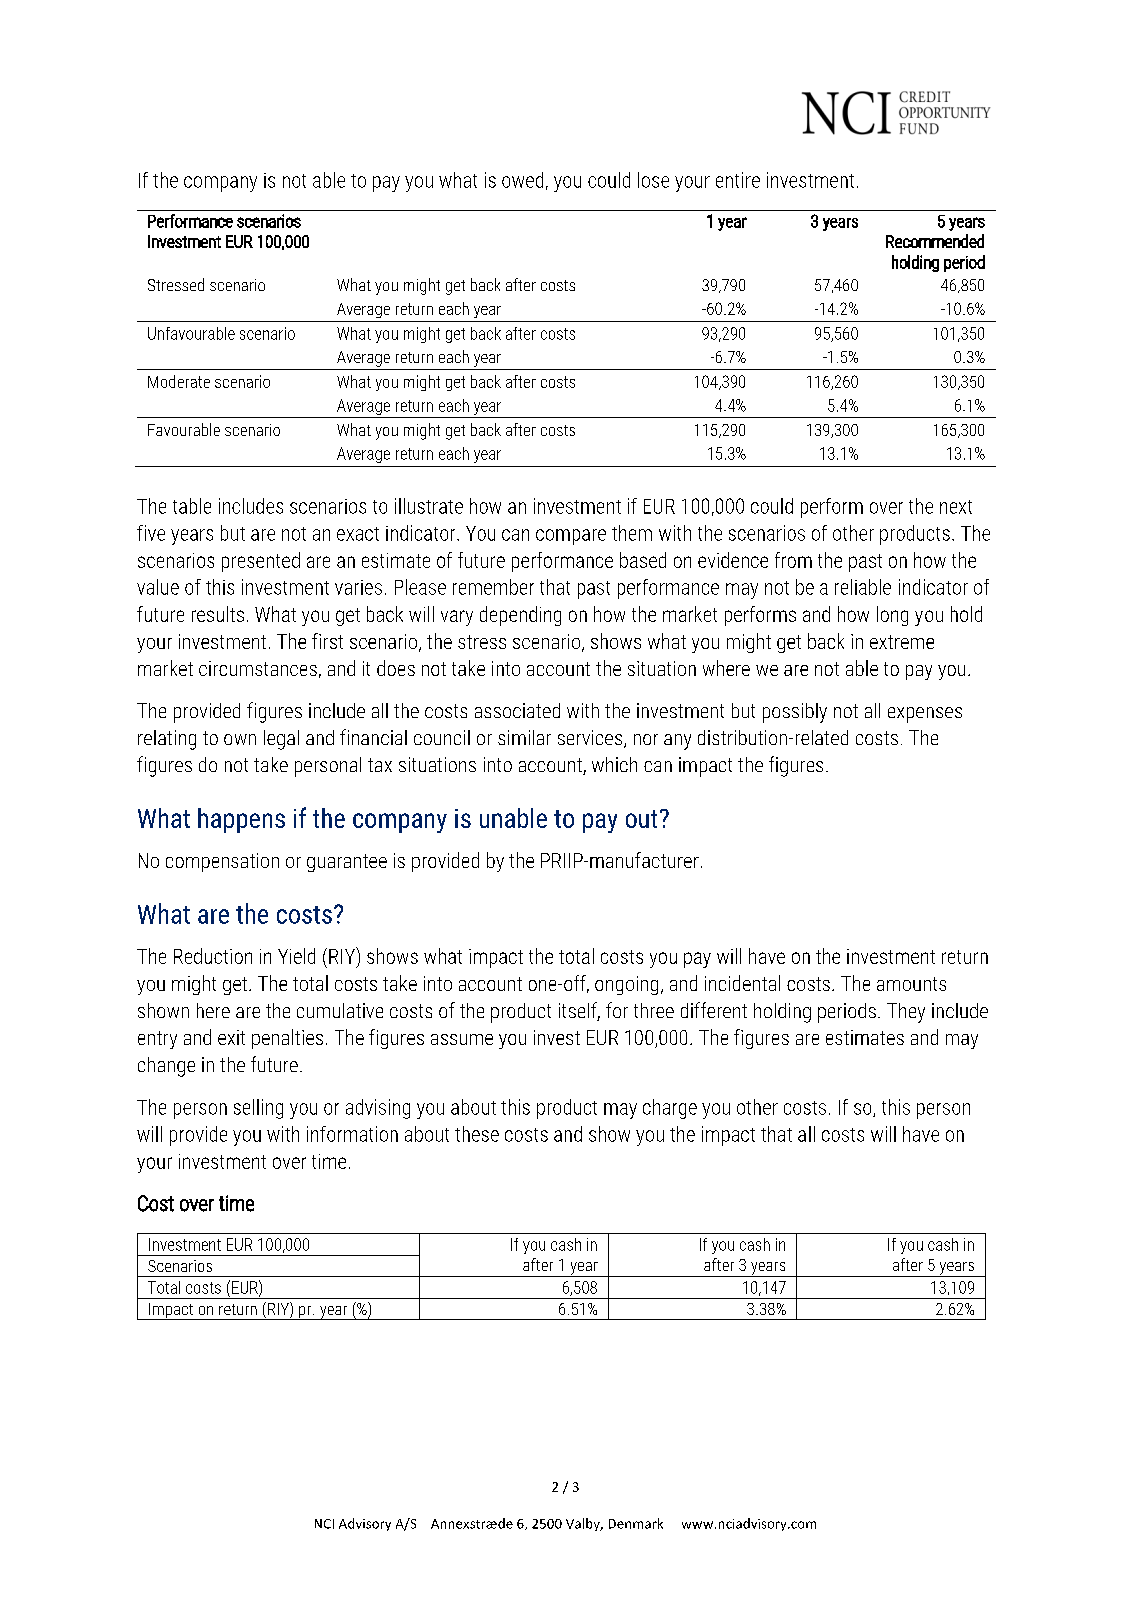 The image size is (1131, 1600). Describe the element at coordinates (636, 1523) in the screenshot. I see `Denmark` at that location.
